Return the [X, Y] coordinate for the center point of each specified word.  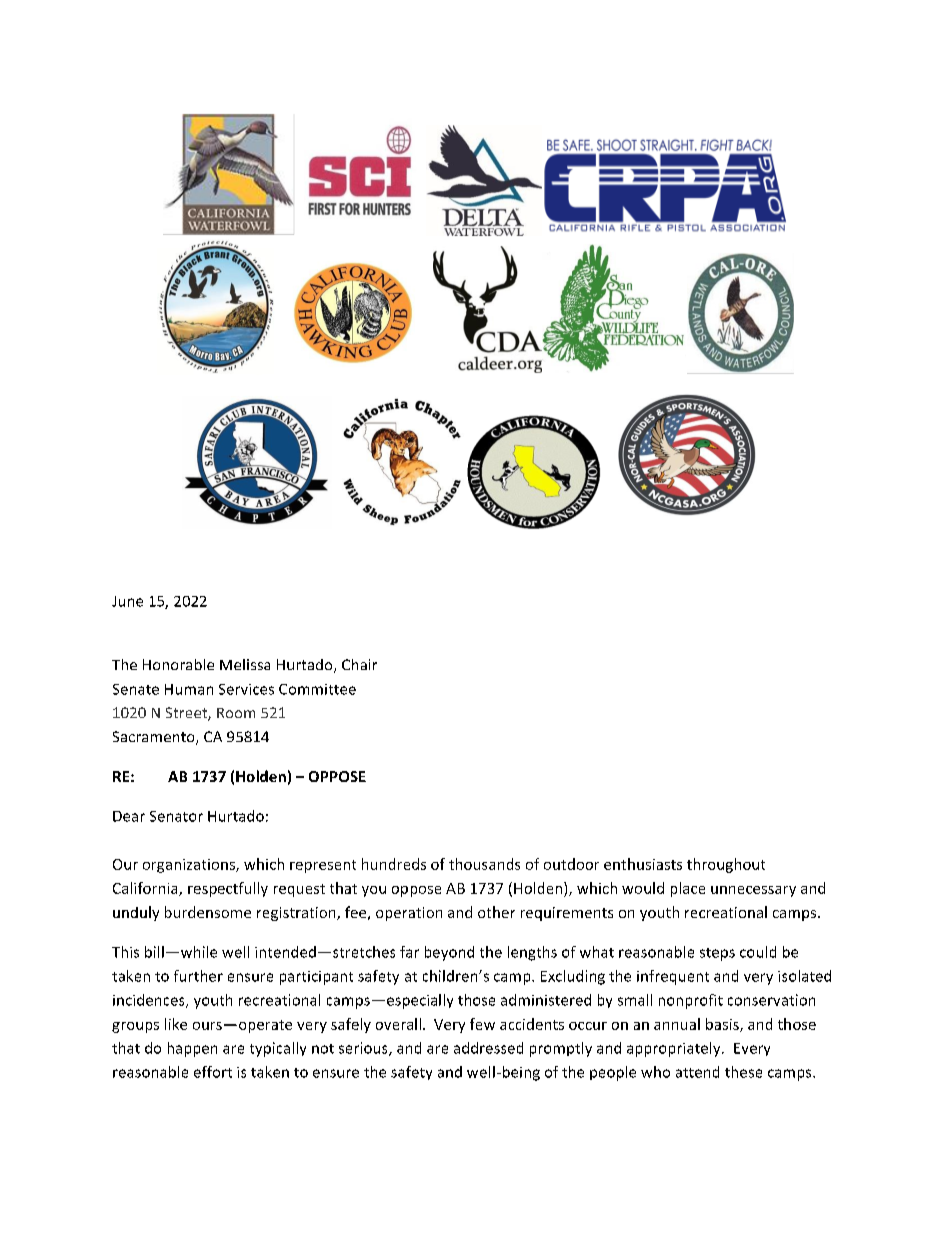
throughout [726, 865]
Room [236, 713]
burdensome [208, 912]
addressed [488, 1048]
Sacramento [155, 738]
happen [192, 1049]
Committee [317, 689]
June [127, 601]
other [496, 912]
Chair [359, 664]
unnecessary [753, 891]
